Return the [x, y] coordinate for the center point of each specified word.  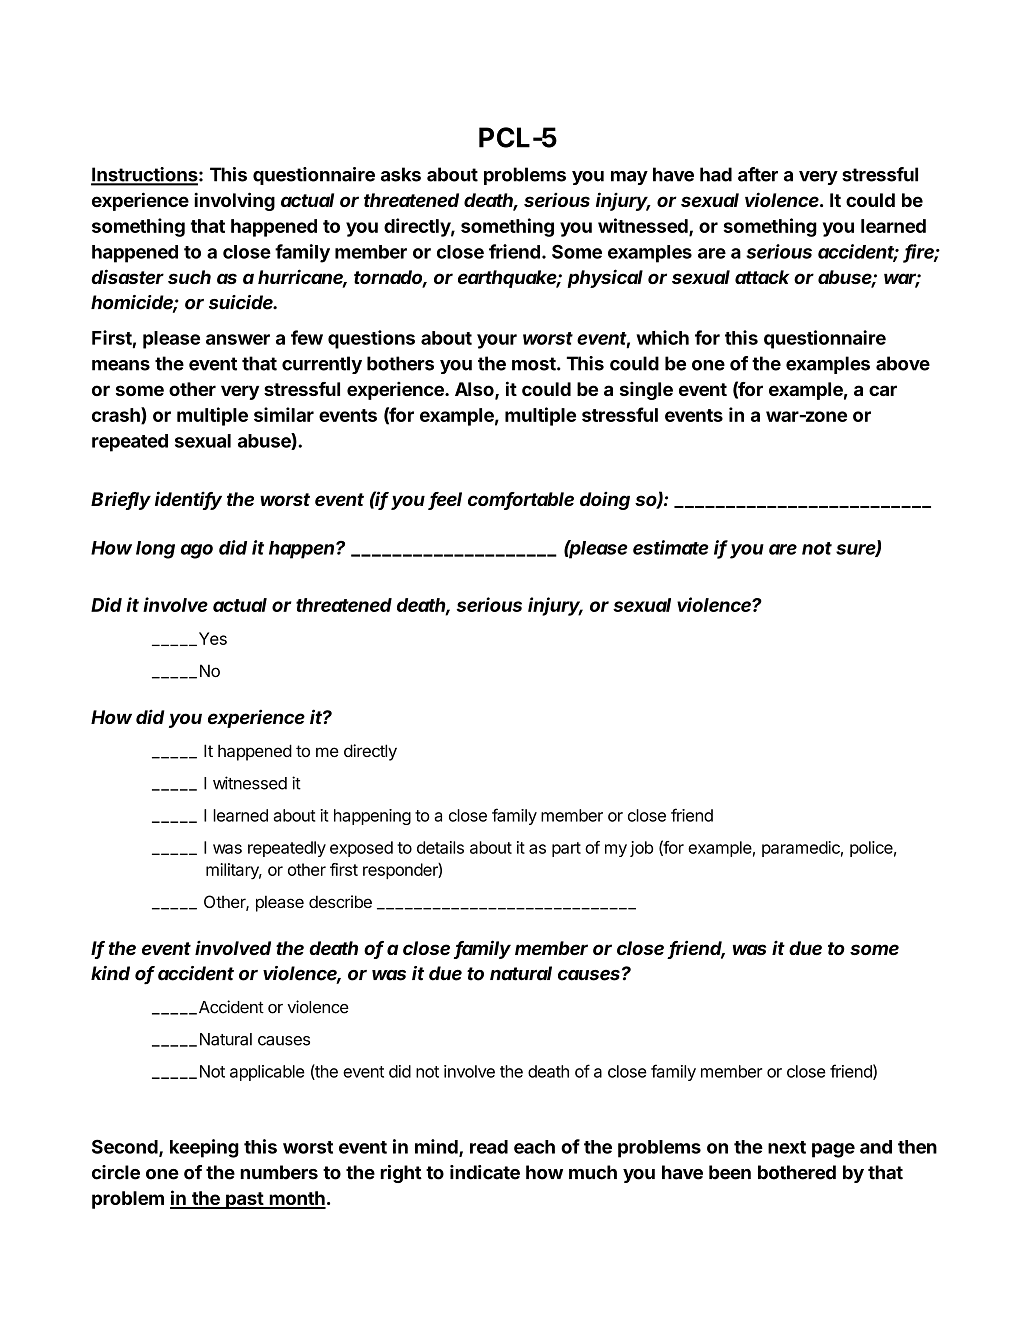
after [758, 174]
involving [234, 201]
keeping [204, 1148]
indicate [485, 1172]
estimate [670, 547]
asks [401, 174]
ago [197, 551]
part [566, 849]
